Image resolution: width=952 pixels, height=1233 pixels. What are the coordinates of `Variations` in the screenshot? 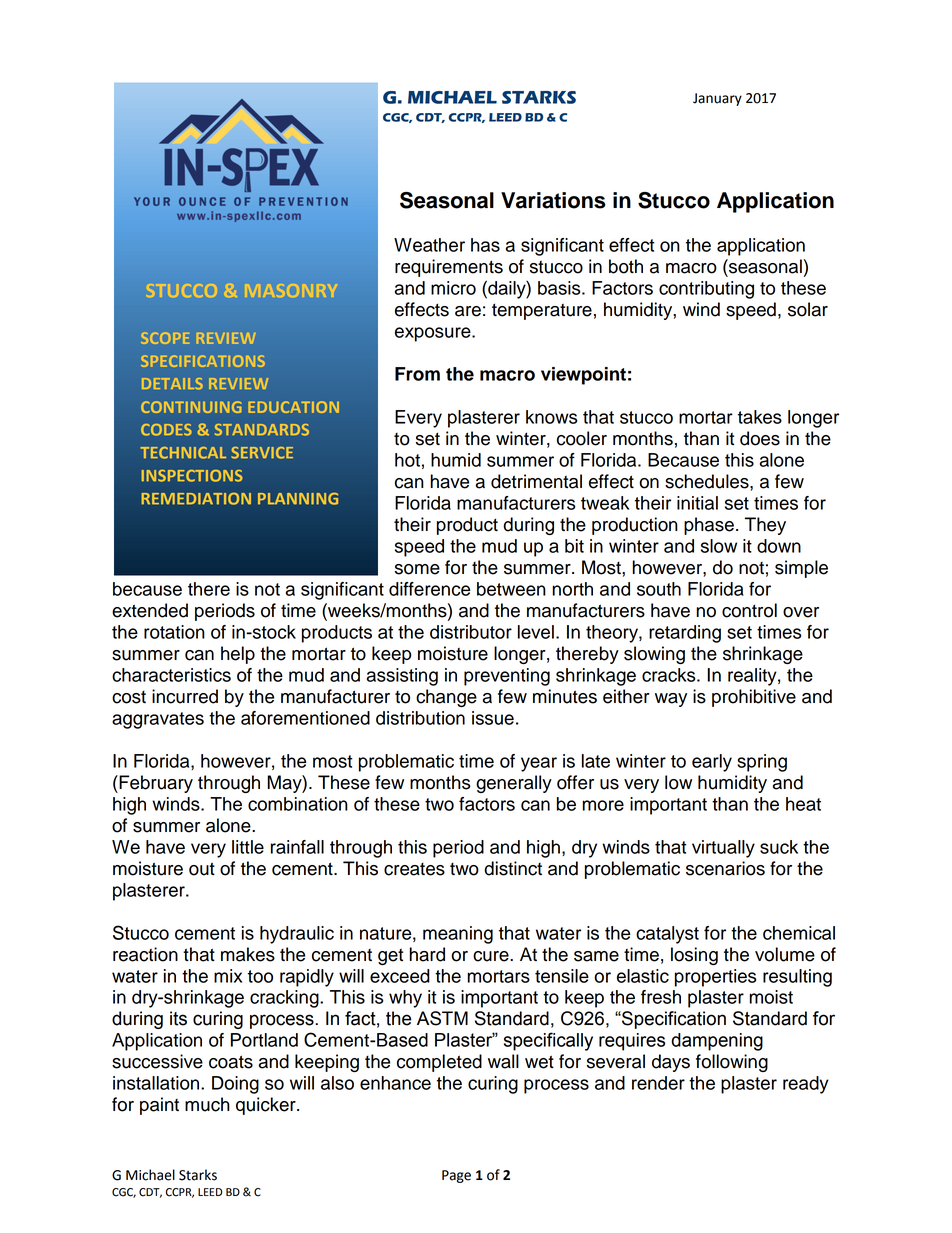 It's located at (553, 200).
